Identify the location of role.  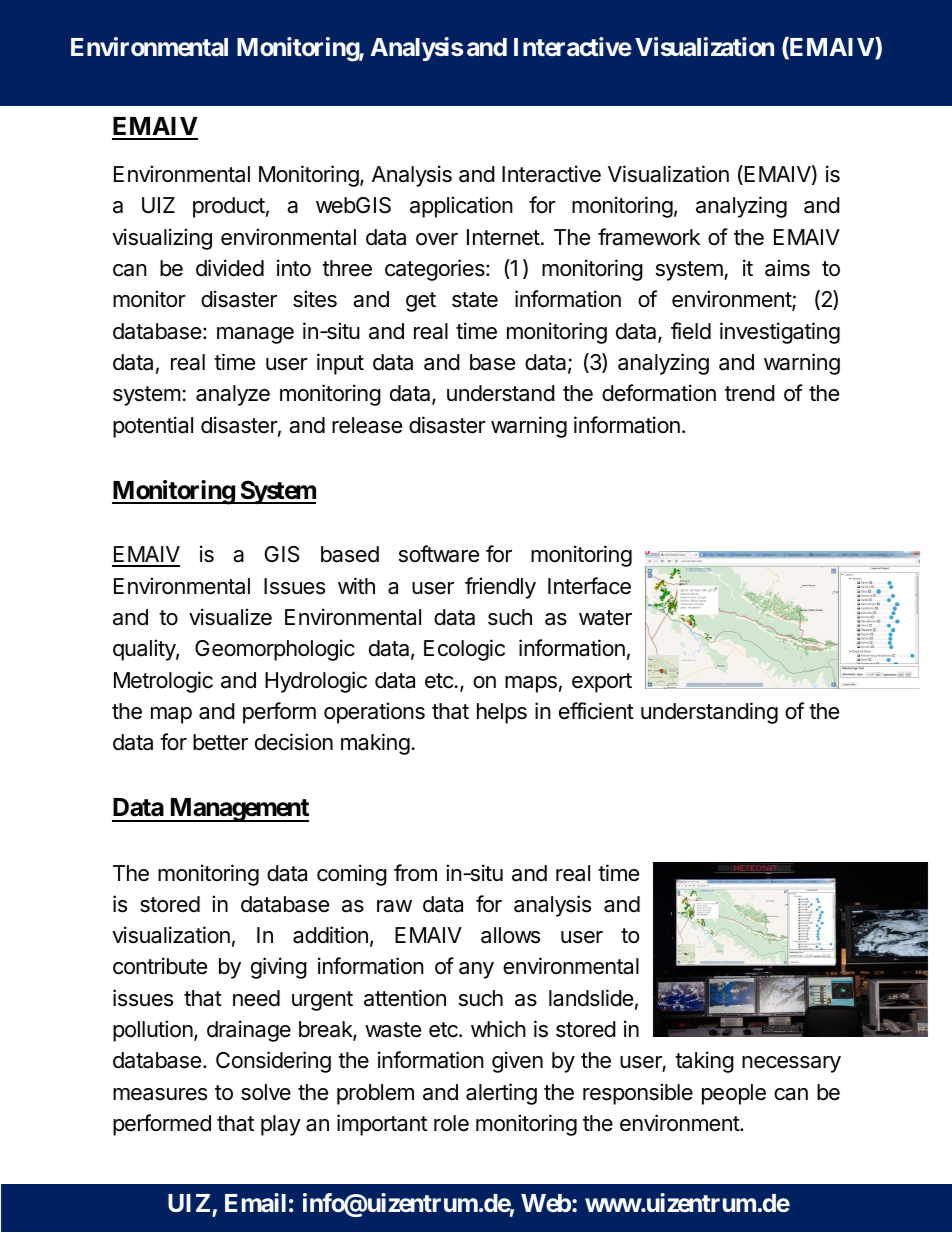
(451, 1123).
